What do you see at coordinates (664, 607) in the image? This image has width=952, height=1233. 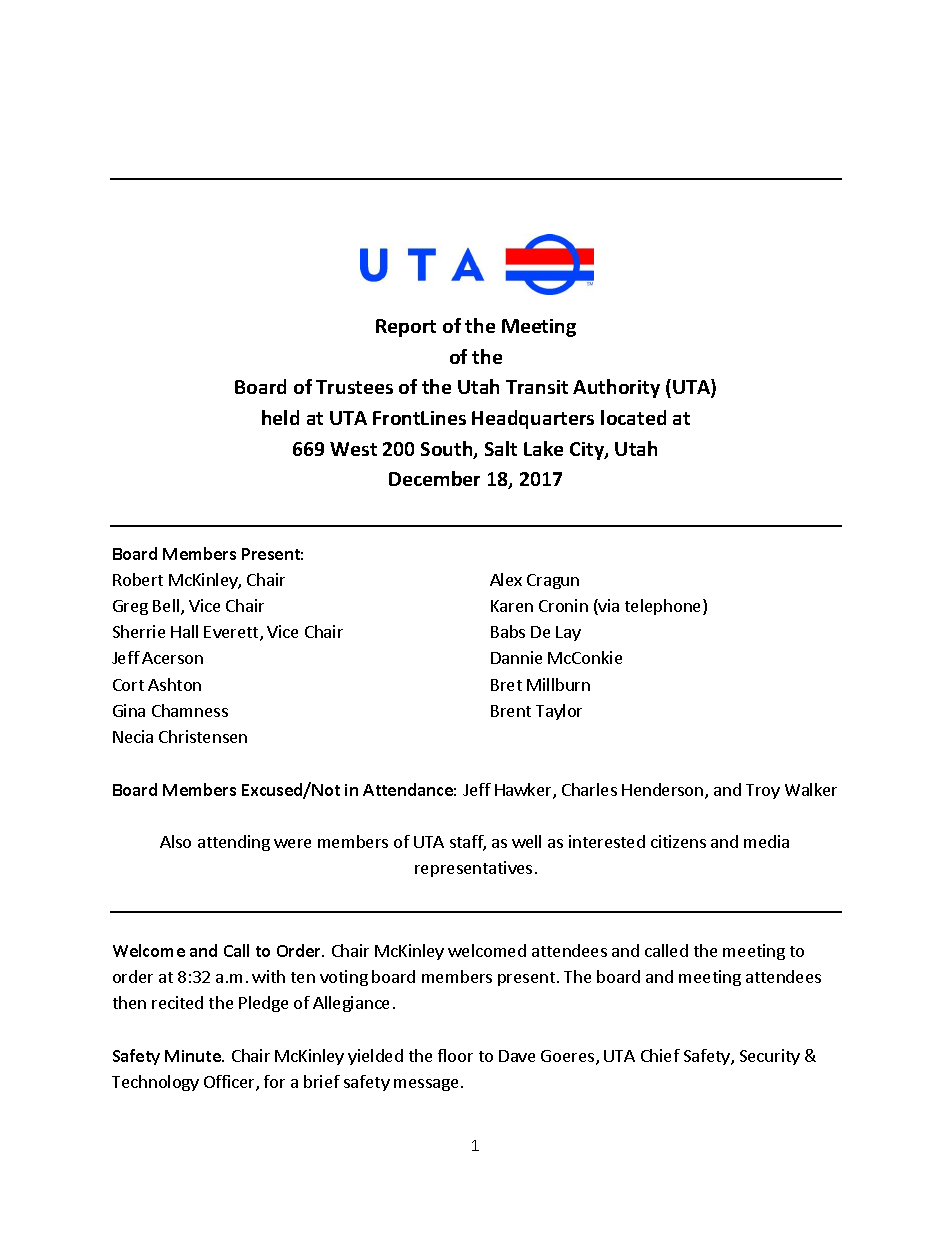 I see `telephone` at bounding box center [664, 607].
